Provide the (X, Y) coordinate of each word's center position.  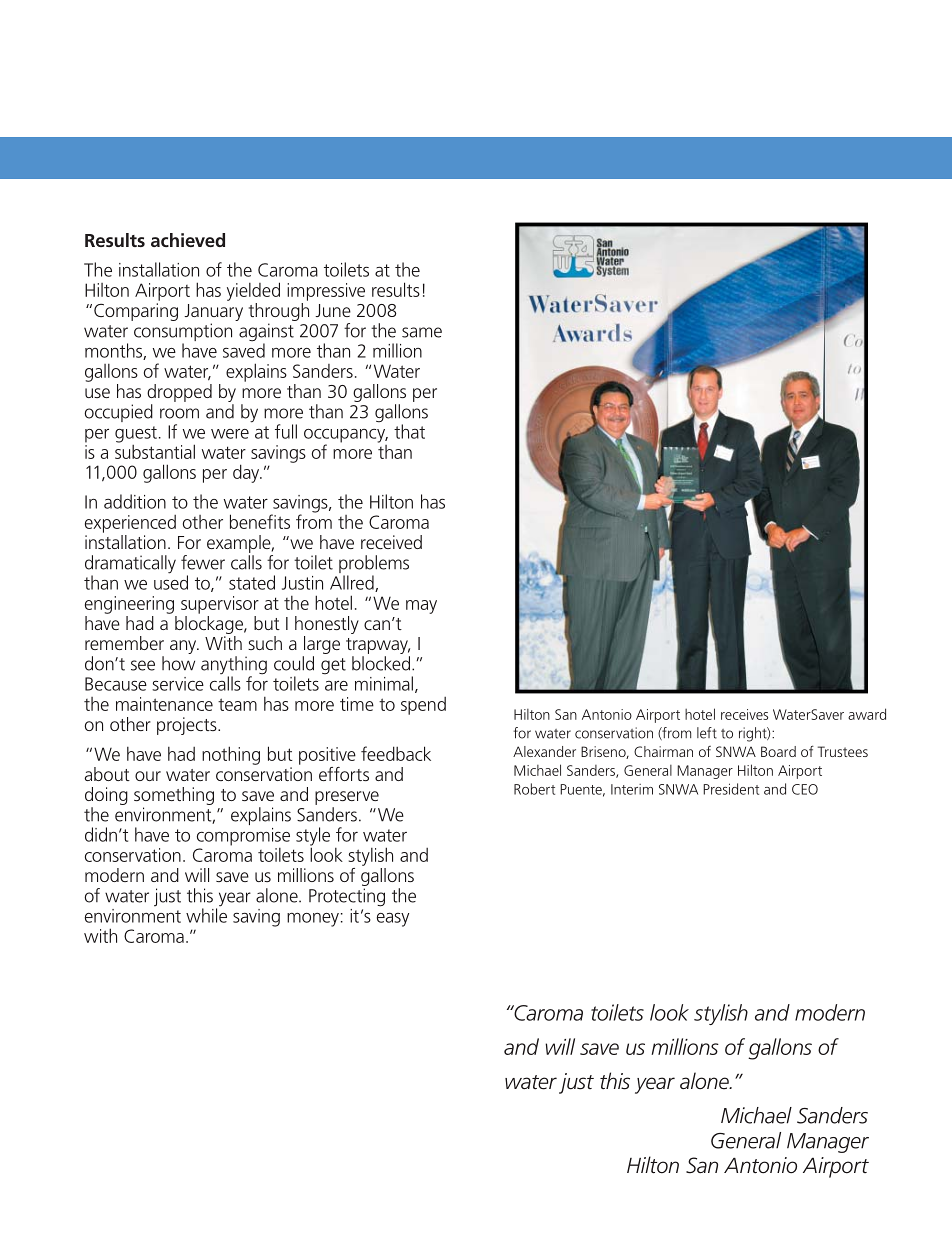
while (206, 914)
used (171, 581)
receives (744, 714)
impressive (326, 292)
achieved (188, 240)
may (421, 607)
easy (393, 920)
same (422, 332)
